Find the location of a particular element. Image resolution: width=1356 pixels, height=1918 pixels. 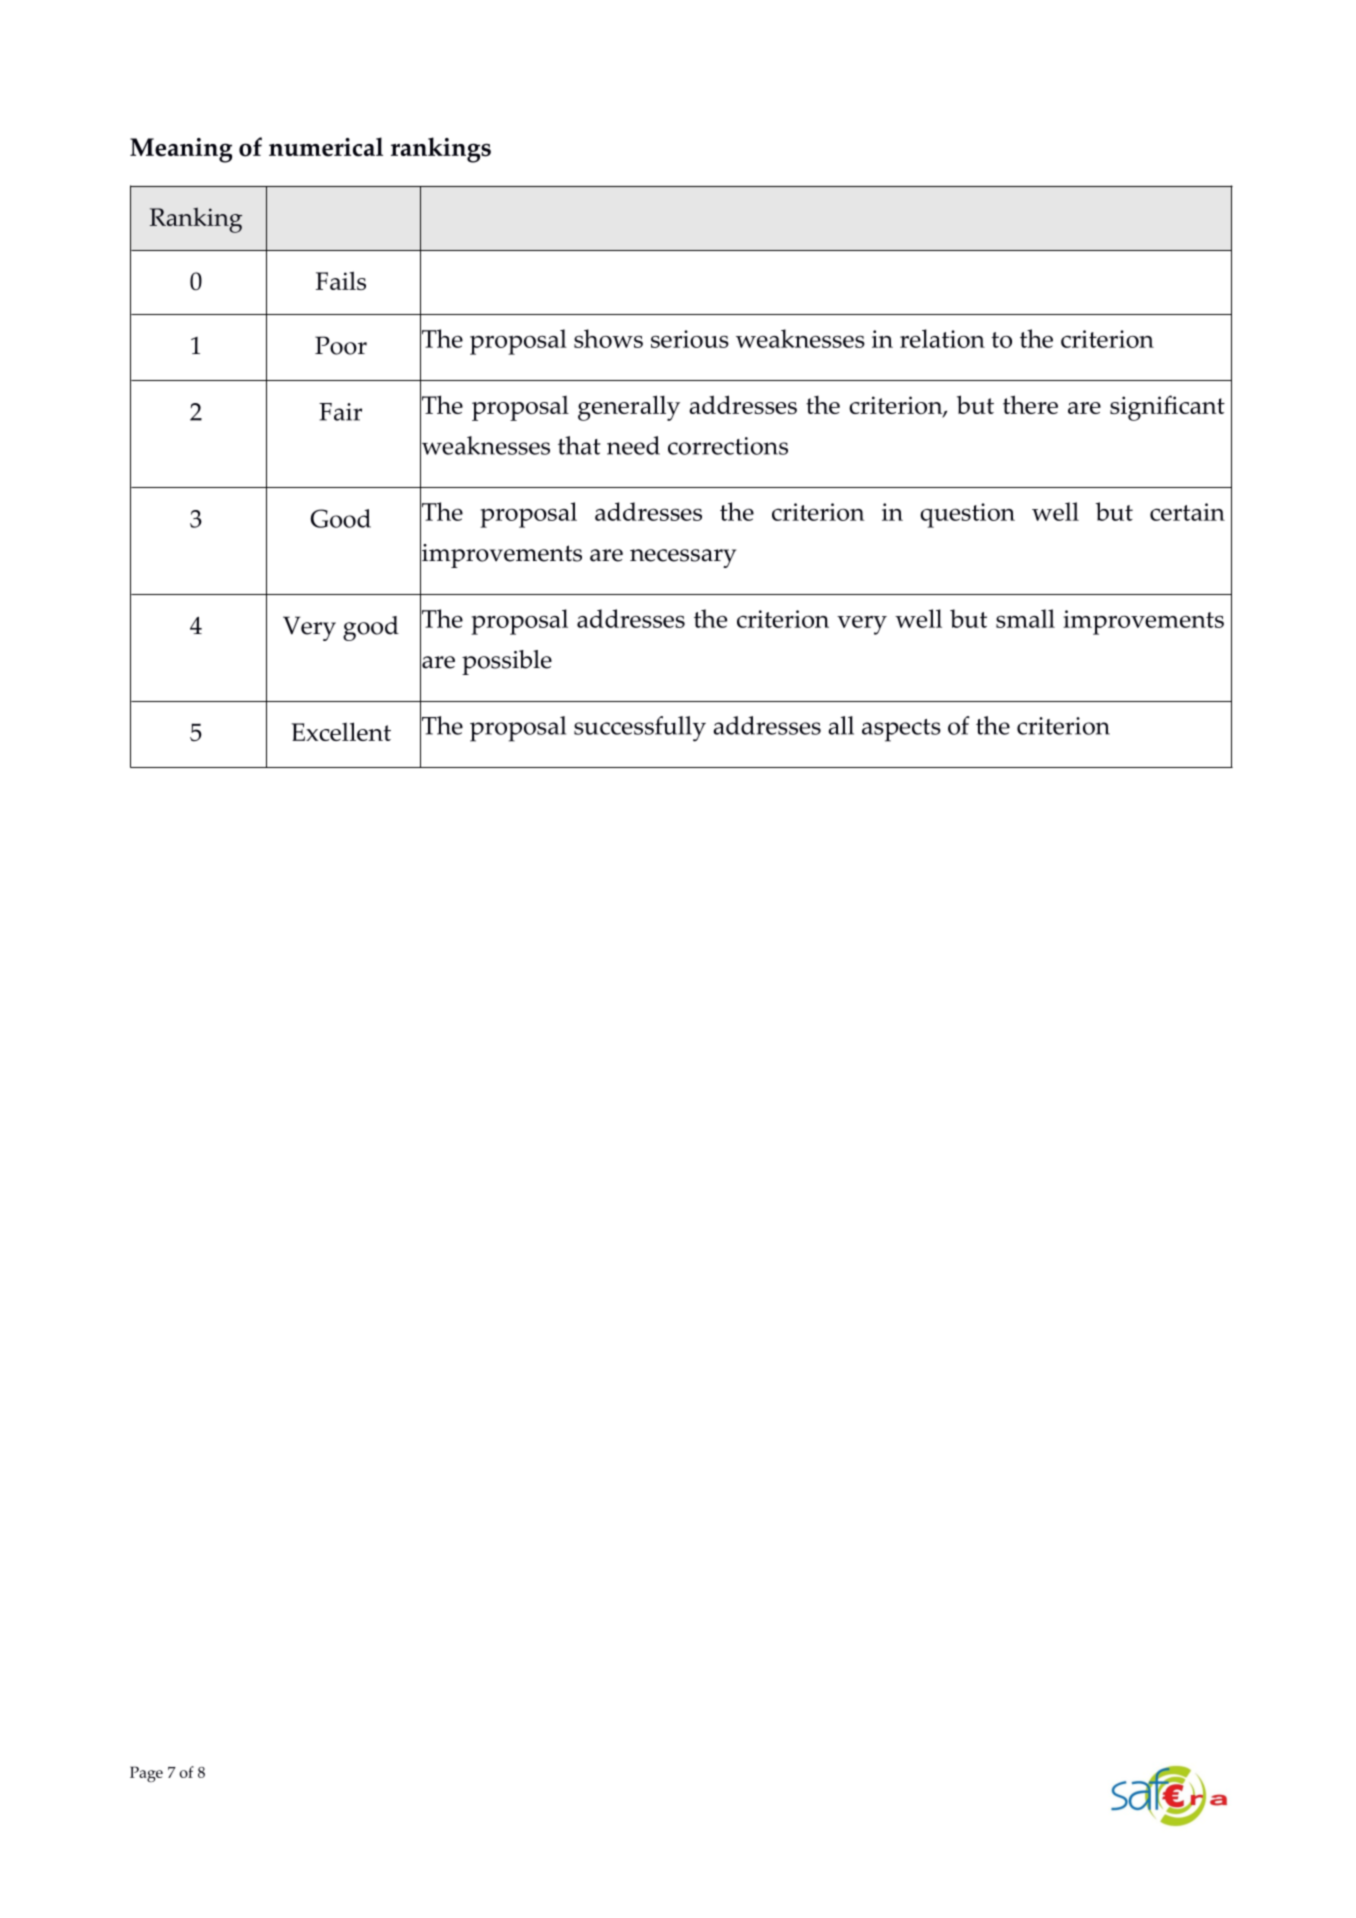

relation is located at coordinates (942, 338).
